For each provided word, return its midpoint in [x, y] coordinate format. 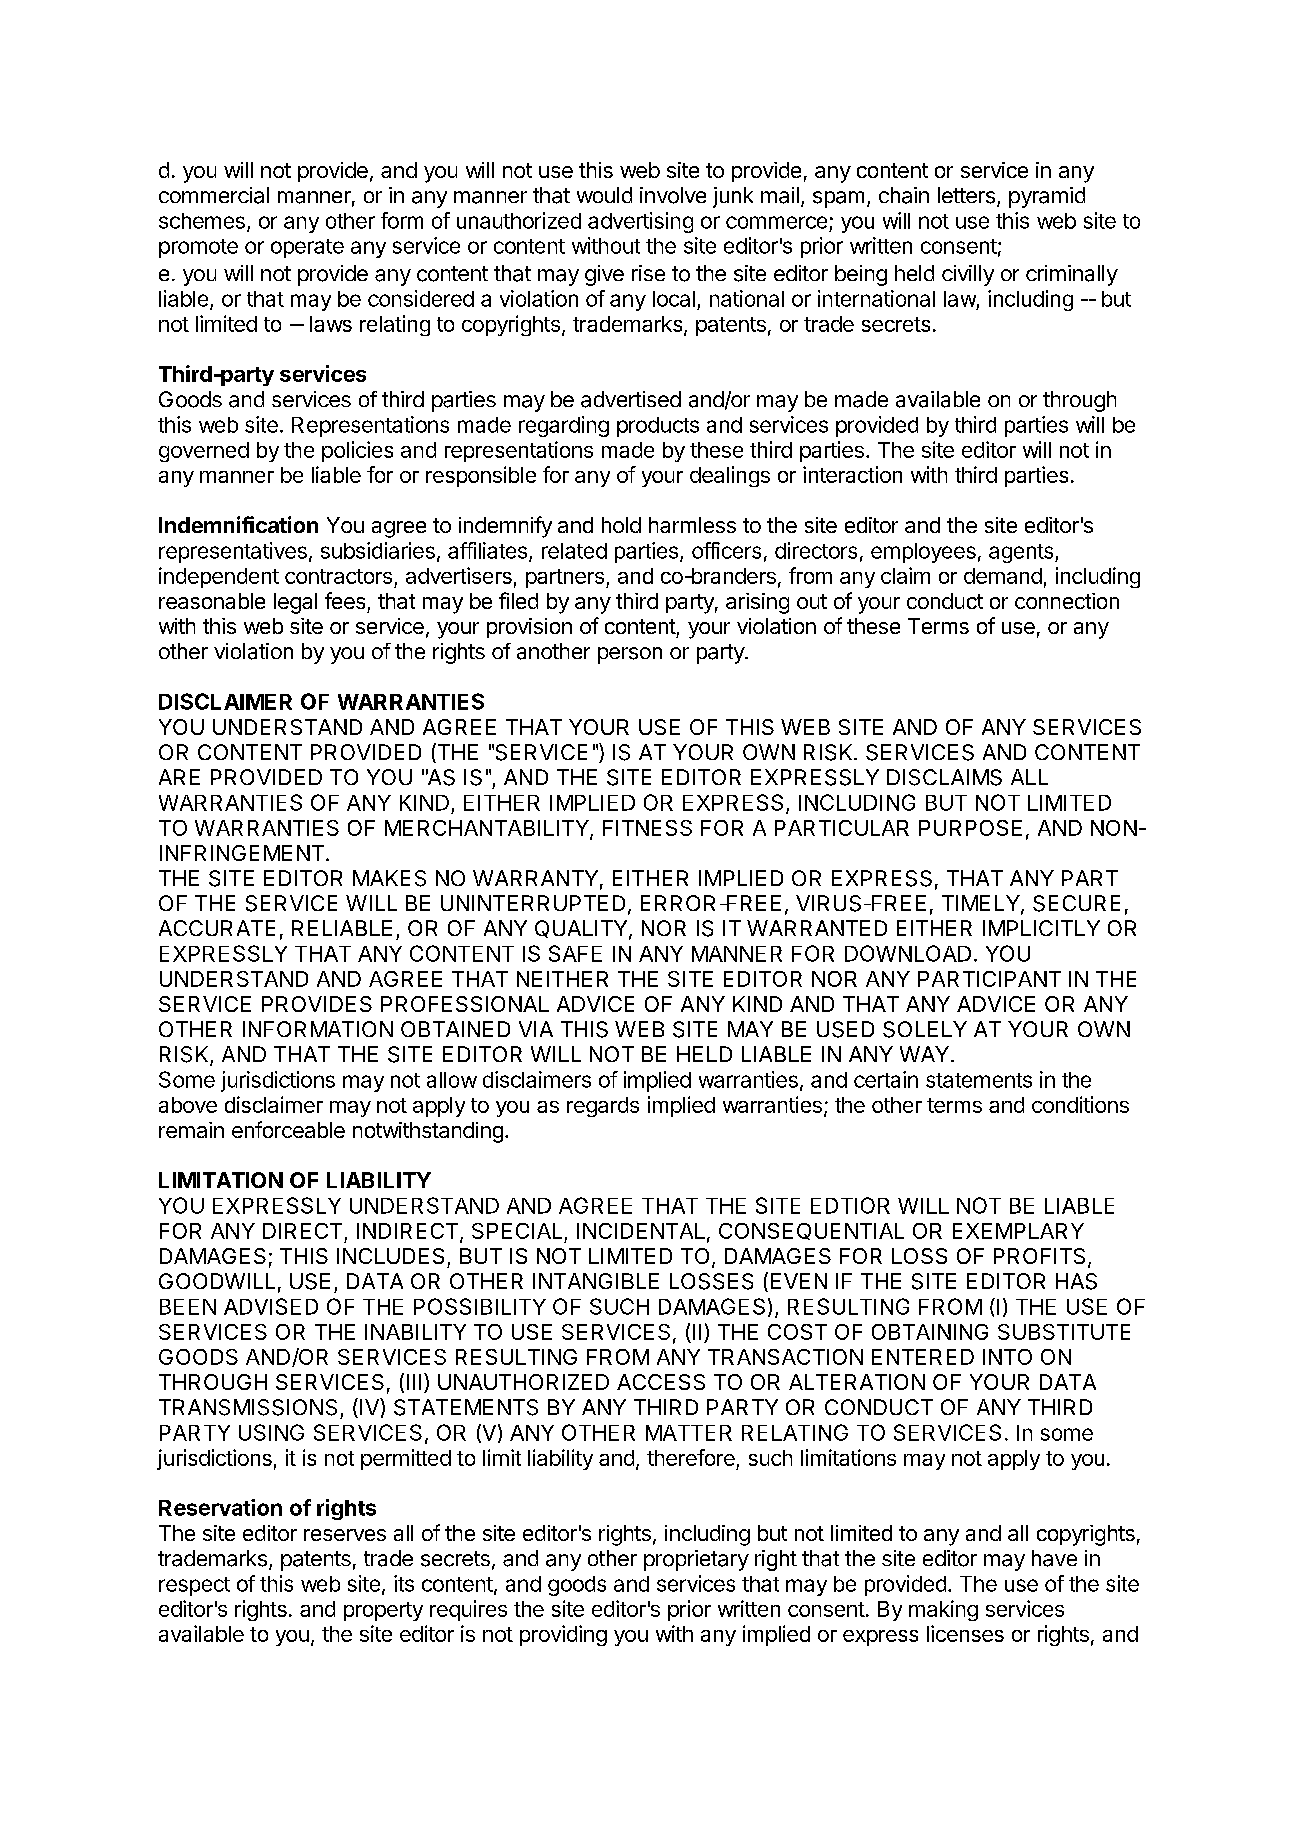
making [943, 1610]
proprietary [696, 1560]
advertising [640, 222]
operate [307, 248]
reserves [345, 1535]
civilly [968, 275]
